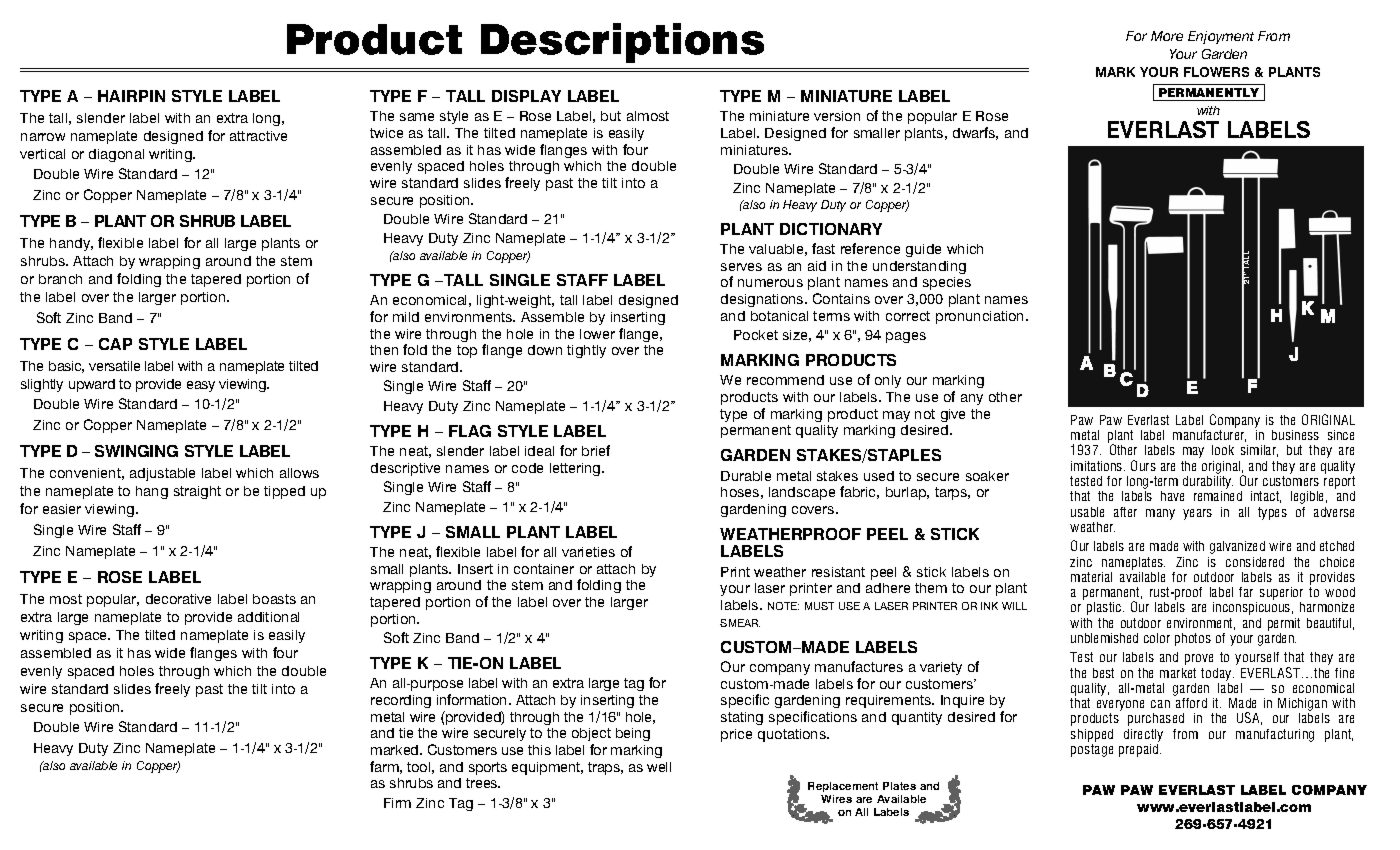 The height and width of the screenshot is (850, 1400). What do you see at coordinates (60, 279) in the screenshot?
I see `branch` at bounding box center [60, 279].
